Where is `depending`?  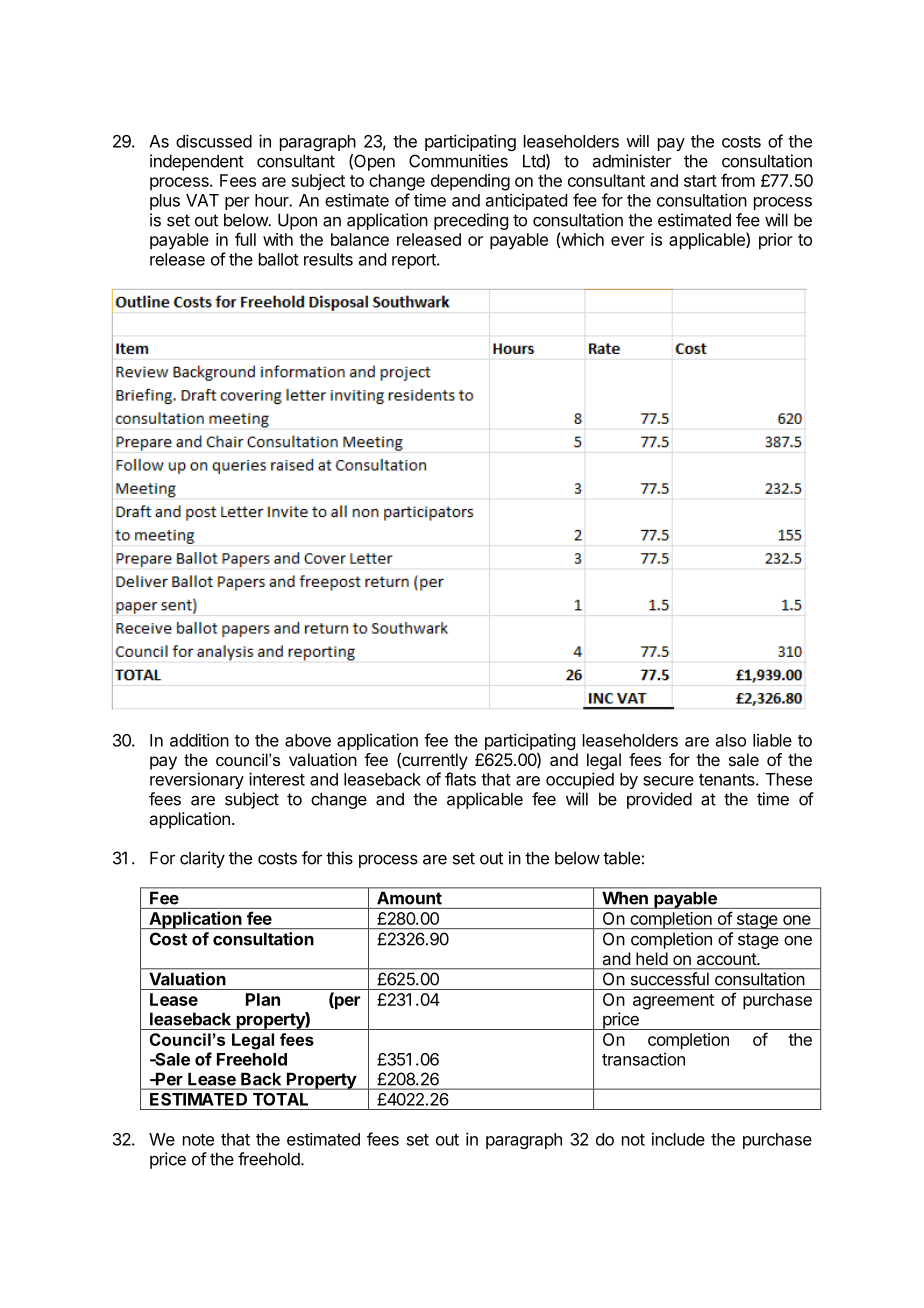
depending is located at coordinates (470, 182).
